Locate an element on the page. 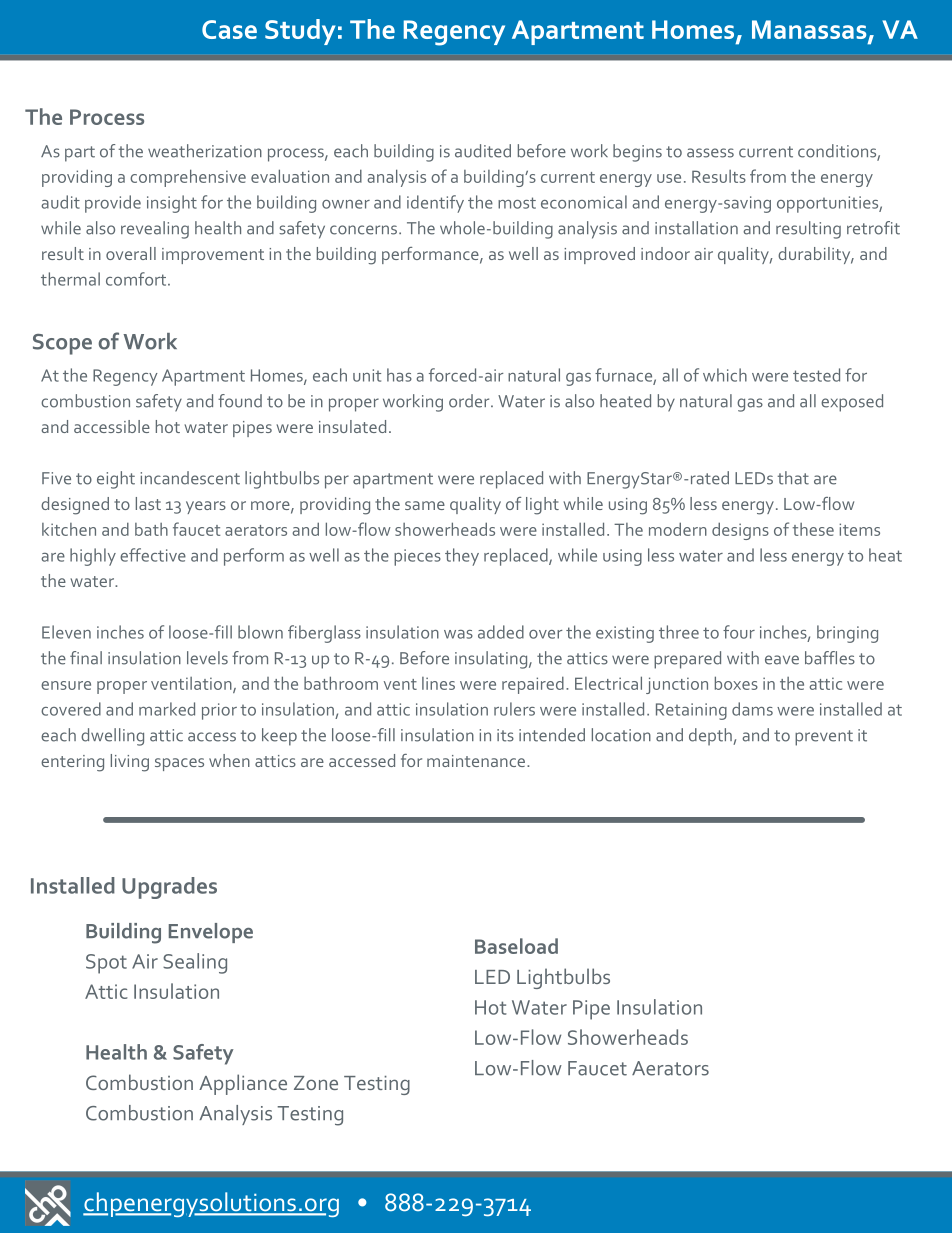 This page has width=952, height=1233. Case is located at coordinates (229, 29).
